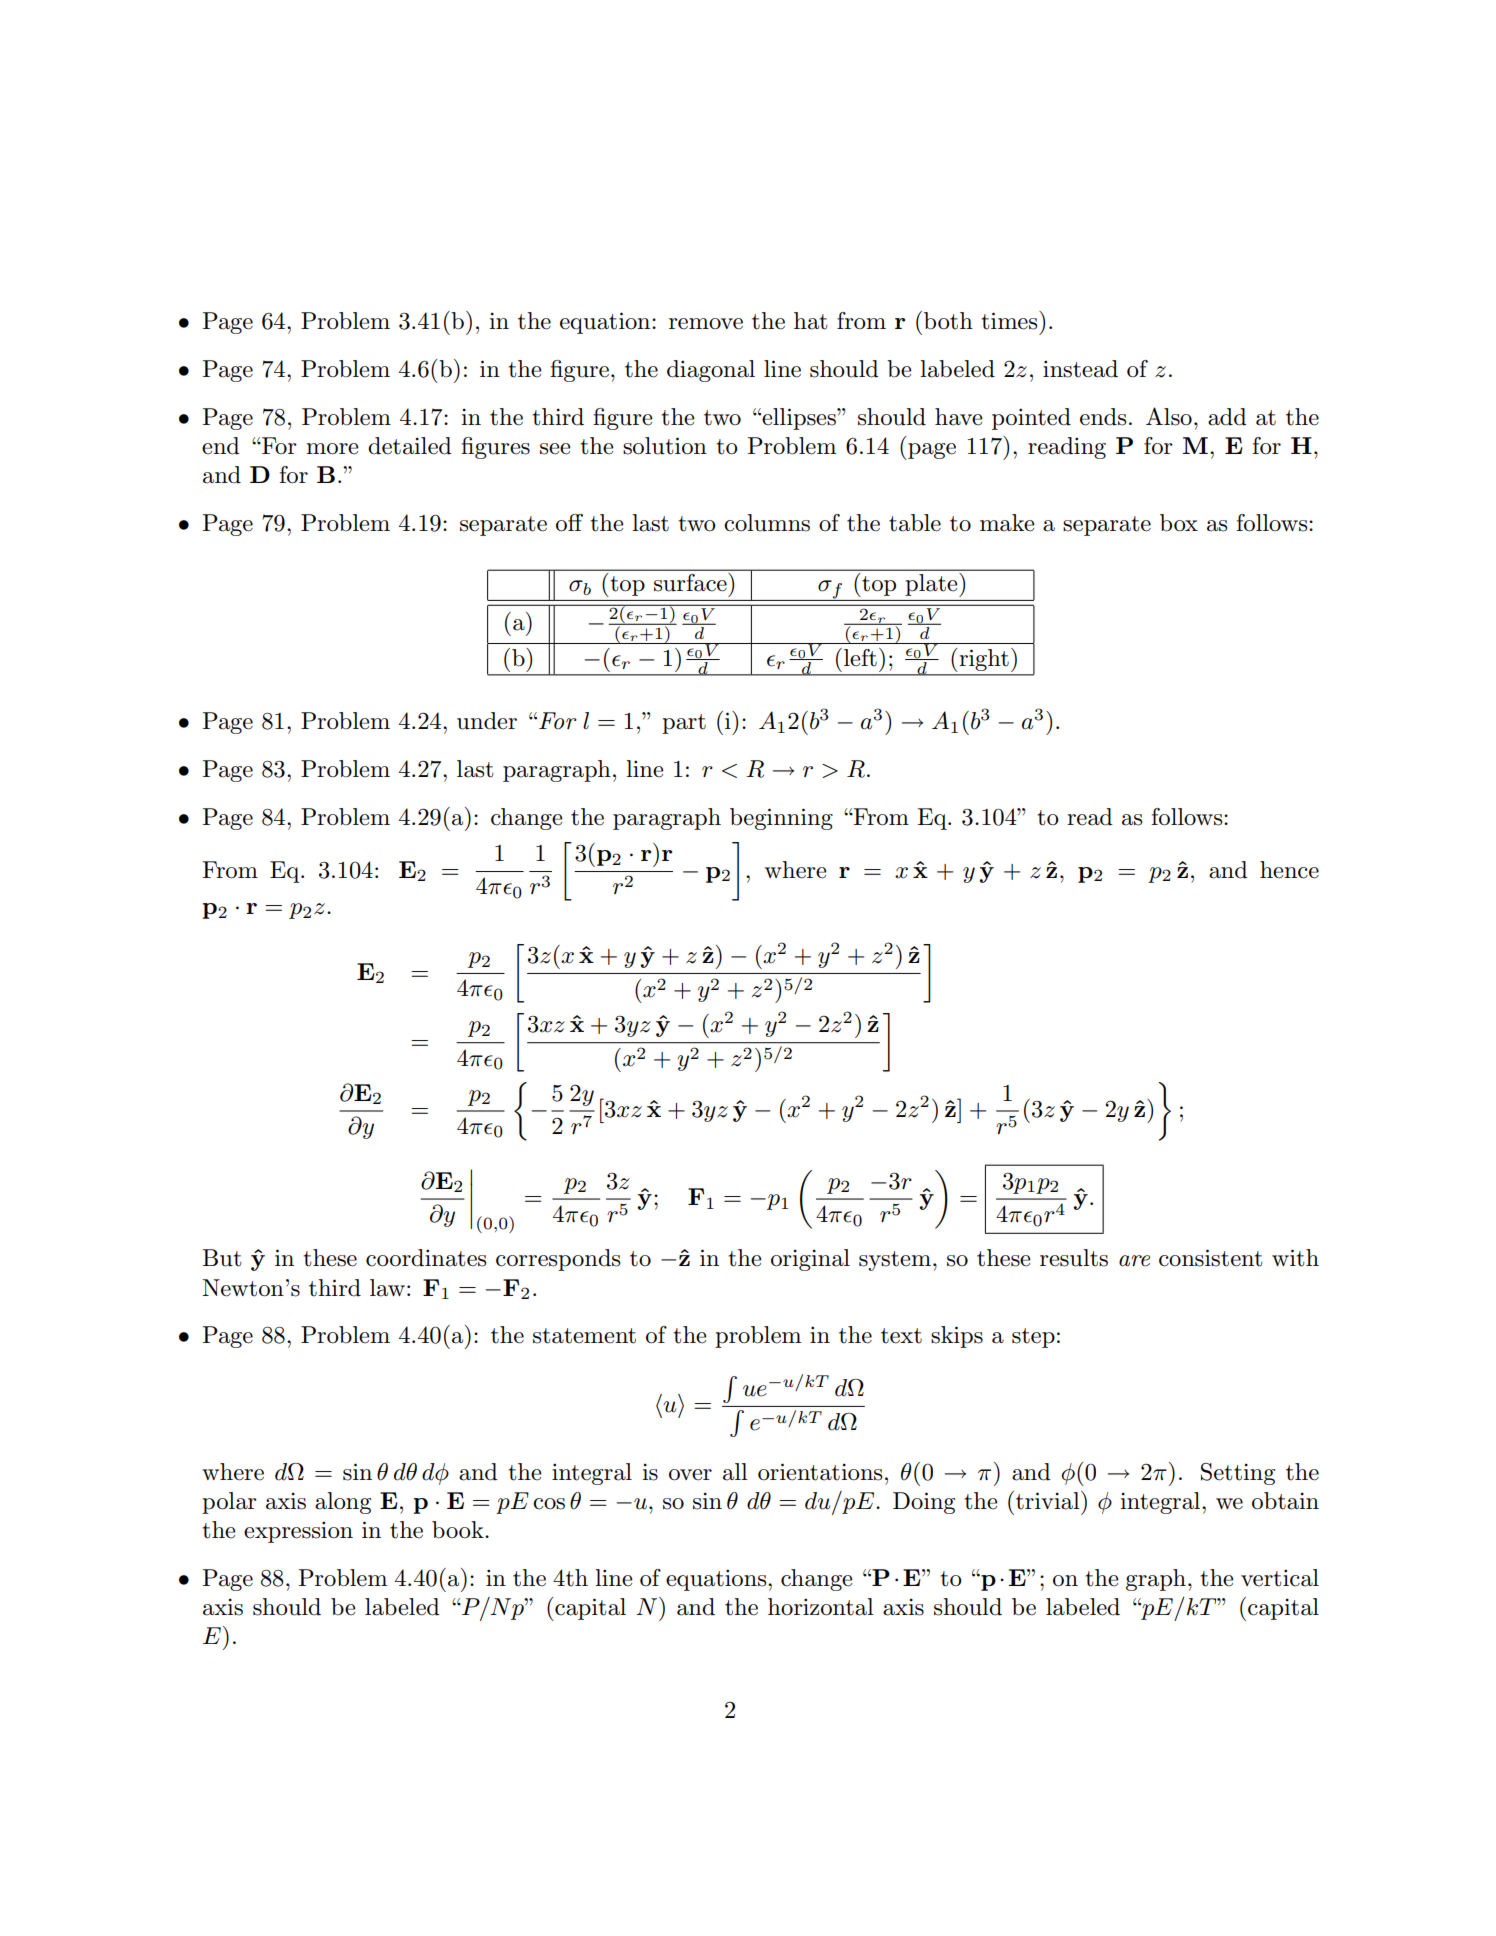  I want to click on instead, so click(1080, 369).
